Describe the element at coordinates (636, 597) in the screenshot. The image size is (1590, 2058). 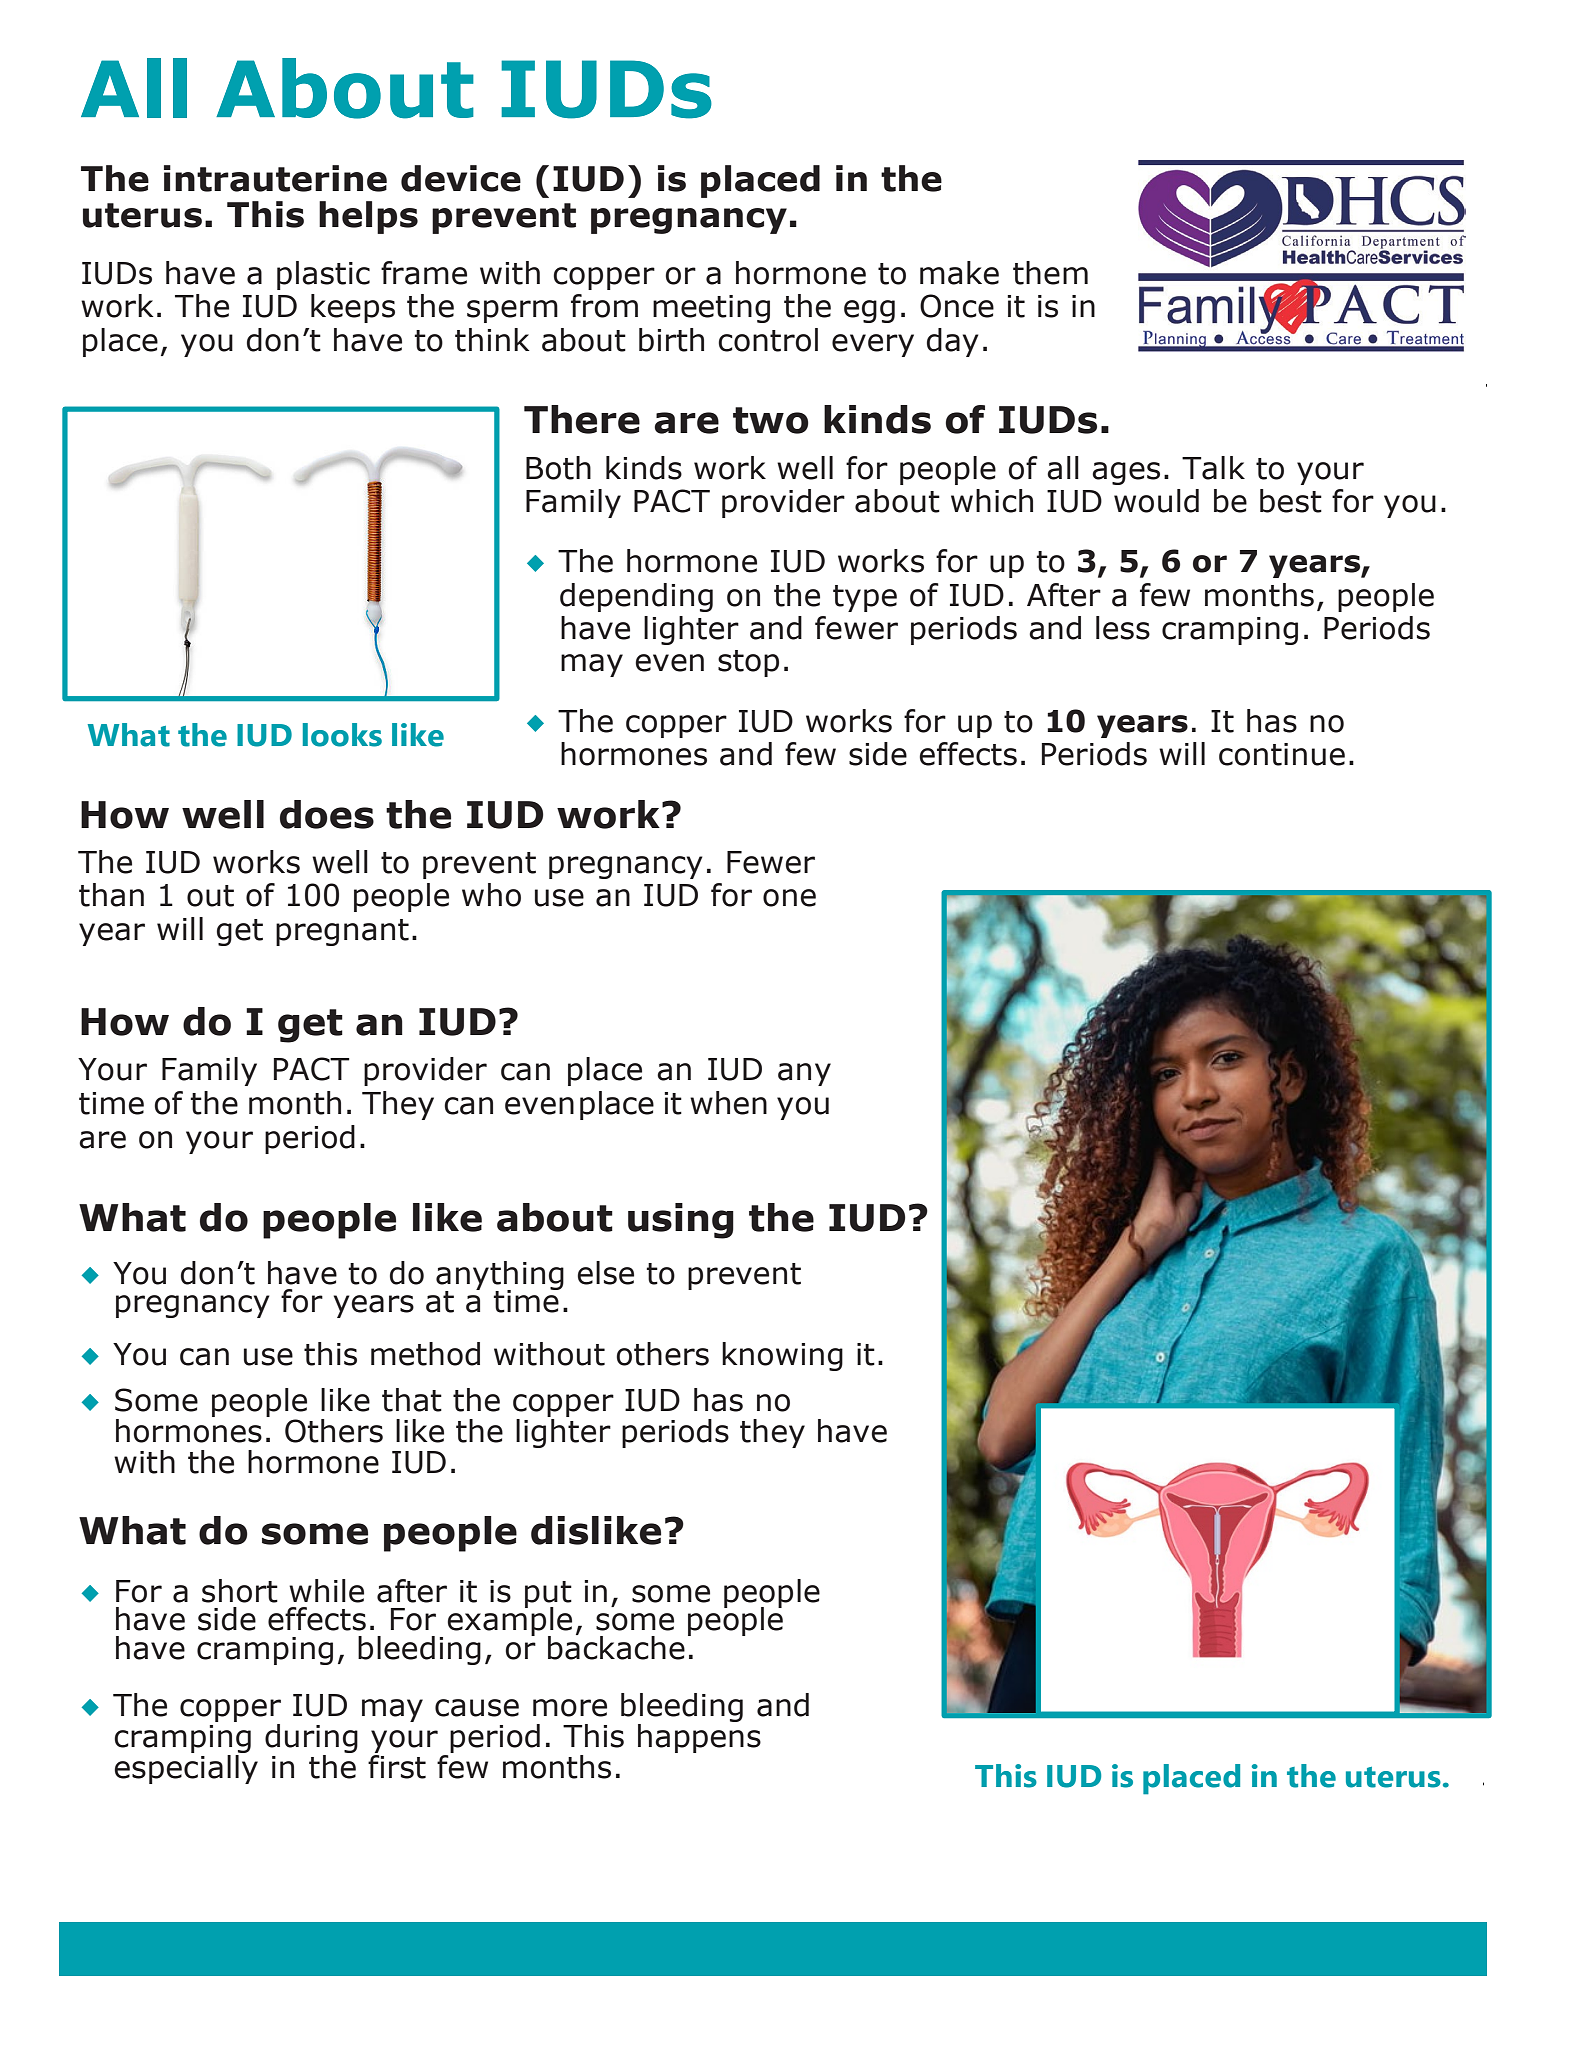
I see `depending` at that location.
